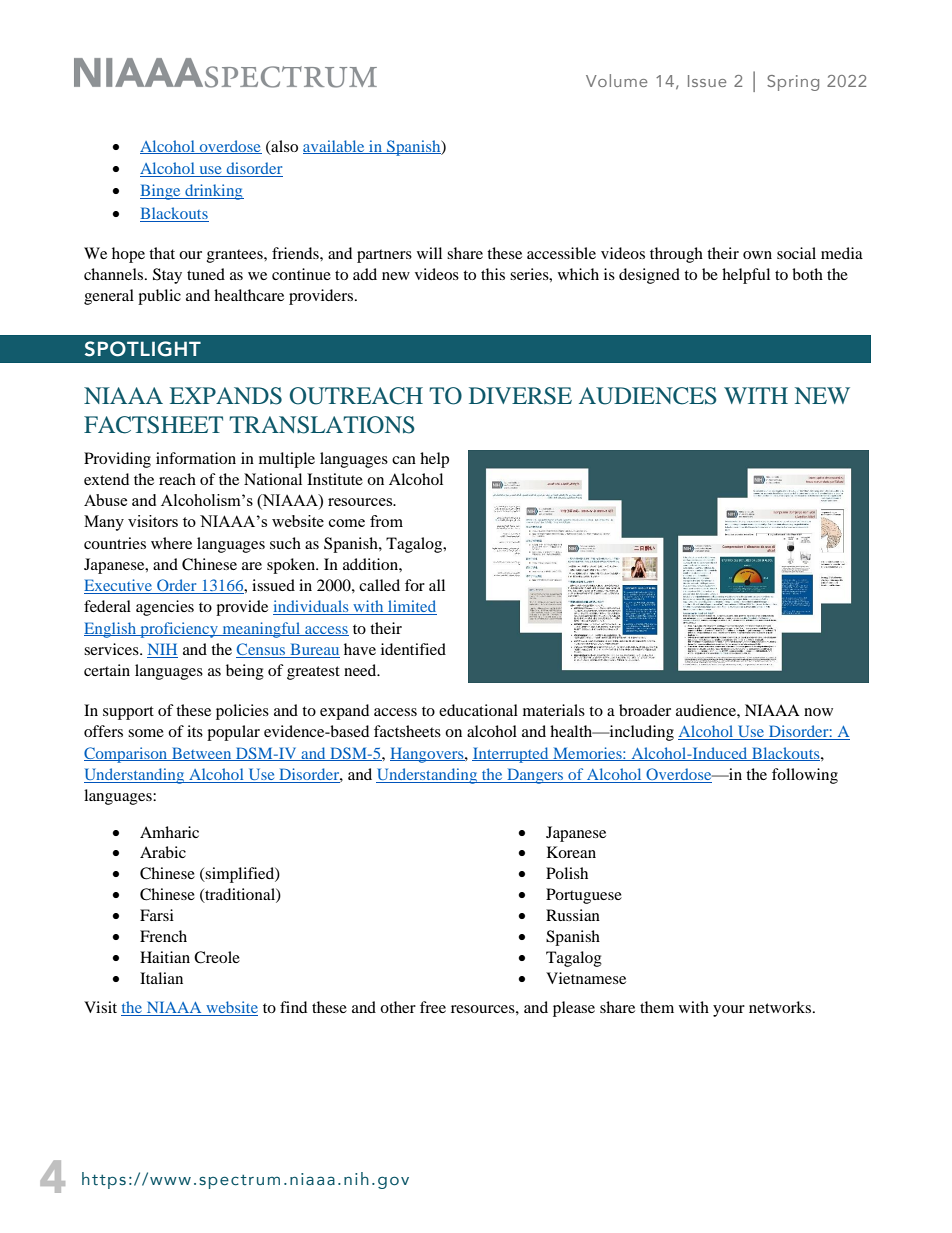 Image resolution: width=952 pixels, height=1233 pixels. What do you see at coordinates (433, 1007) in the image?
I see `free` at bounding box center [433, 1007].
